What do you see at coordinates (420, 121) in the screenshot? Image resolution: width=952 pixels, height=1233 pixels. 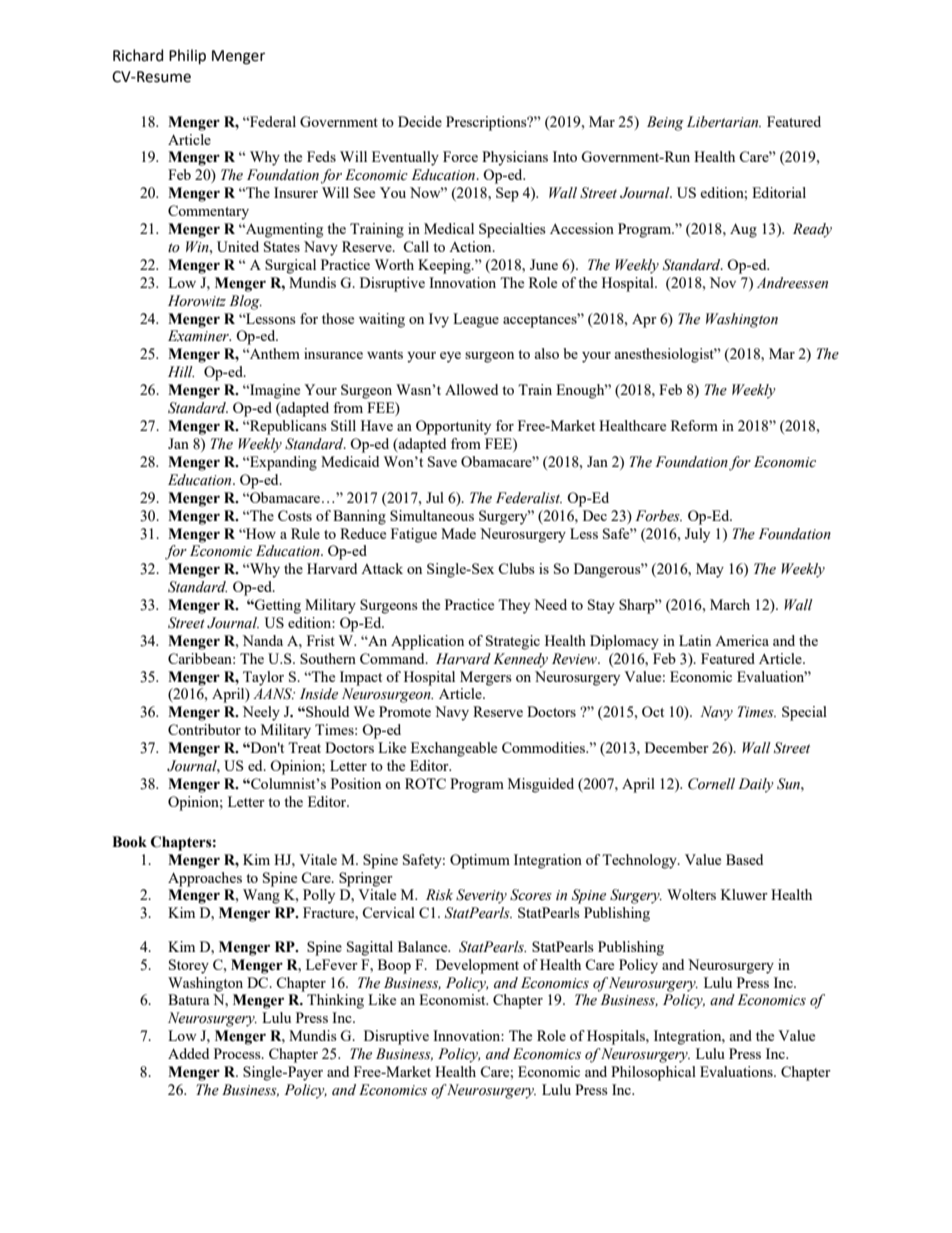 I see `Decide` at bounding box center [420, 121].
